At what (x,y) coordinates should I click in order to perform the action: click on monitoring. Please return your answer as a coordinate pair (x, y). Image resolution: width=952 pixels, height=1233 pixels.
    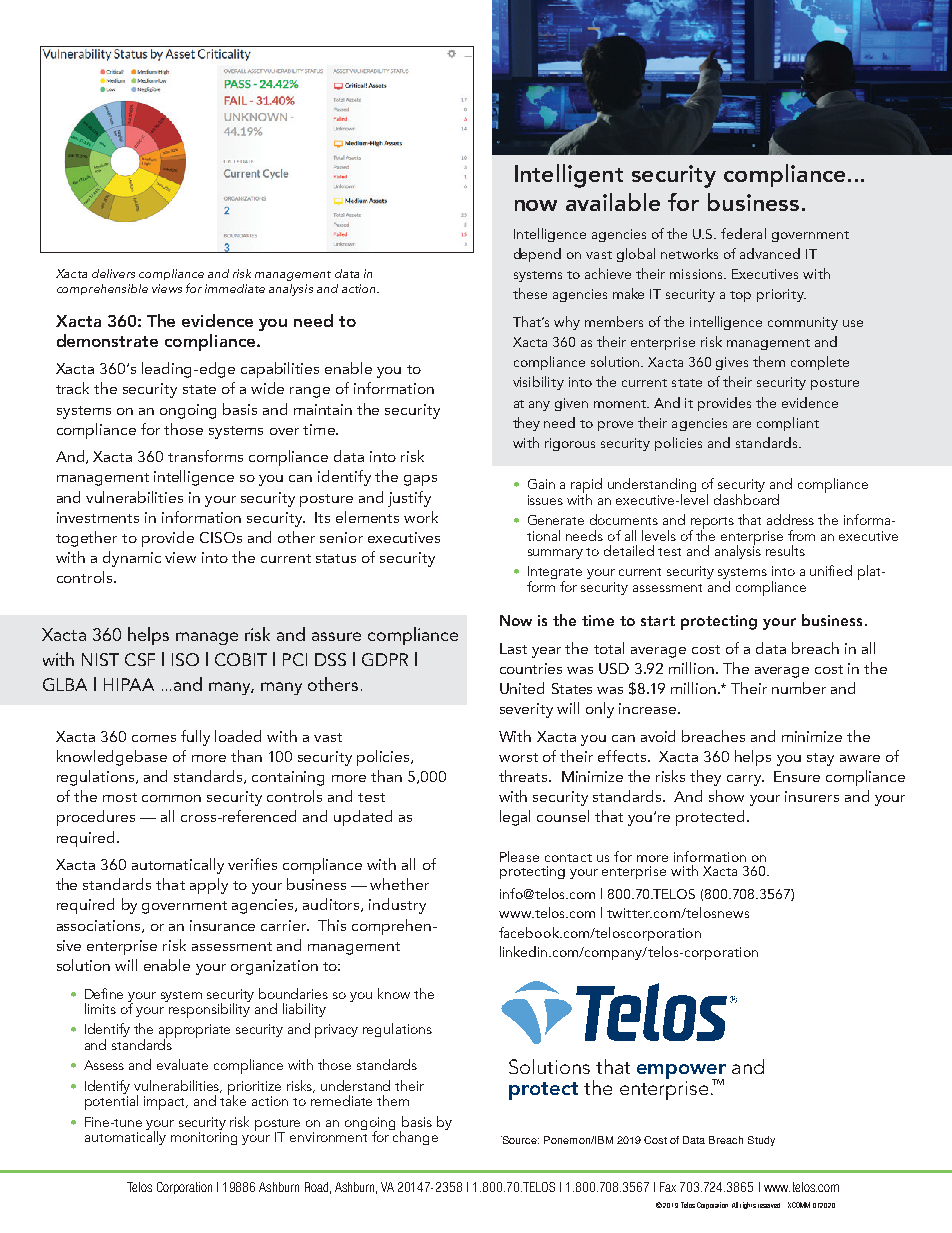
    Looking at the image, I should click on (204, 1138).
